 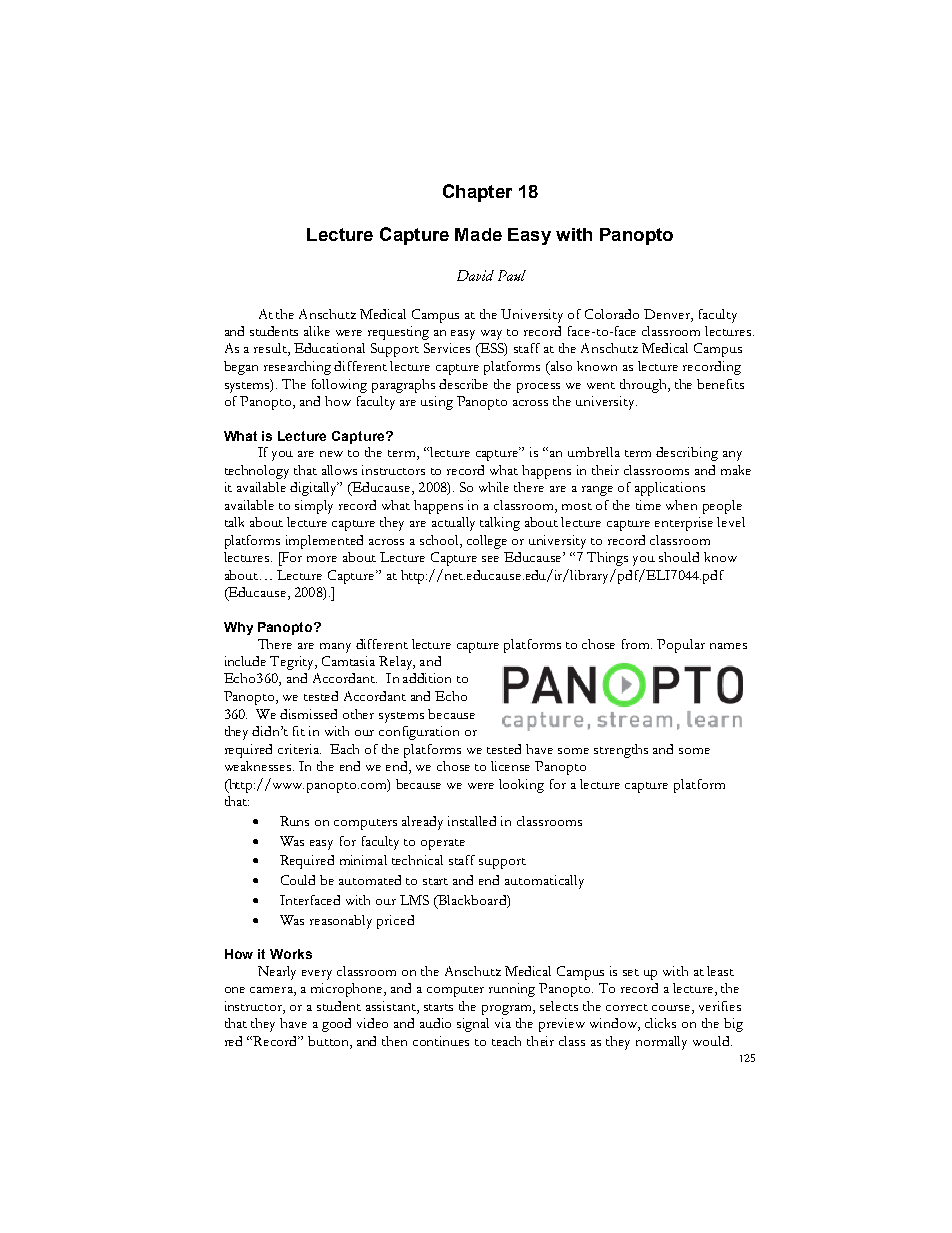 What do you see at coordinates (612, 314) in the screenshot?
I see `Colorado` at bounding box center [612, 314].
